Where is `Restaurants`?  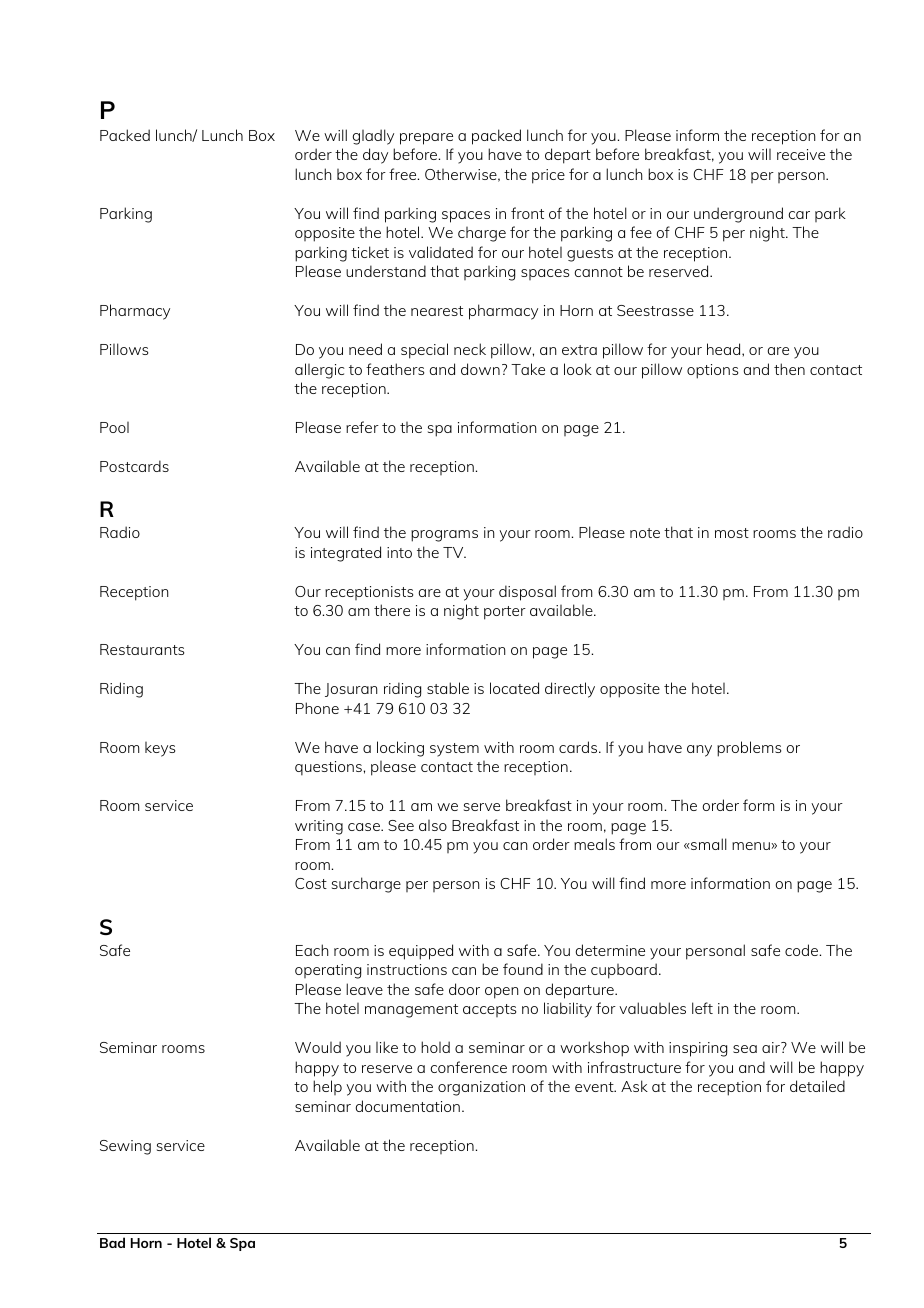 Restaurants is located at coordinates (142, 649).
